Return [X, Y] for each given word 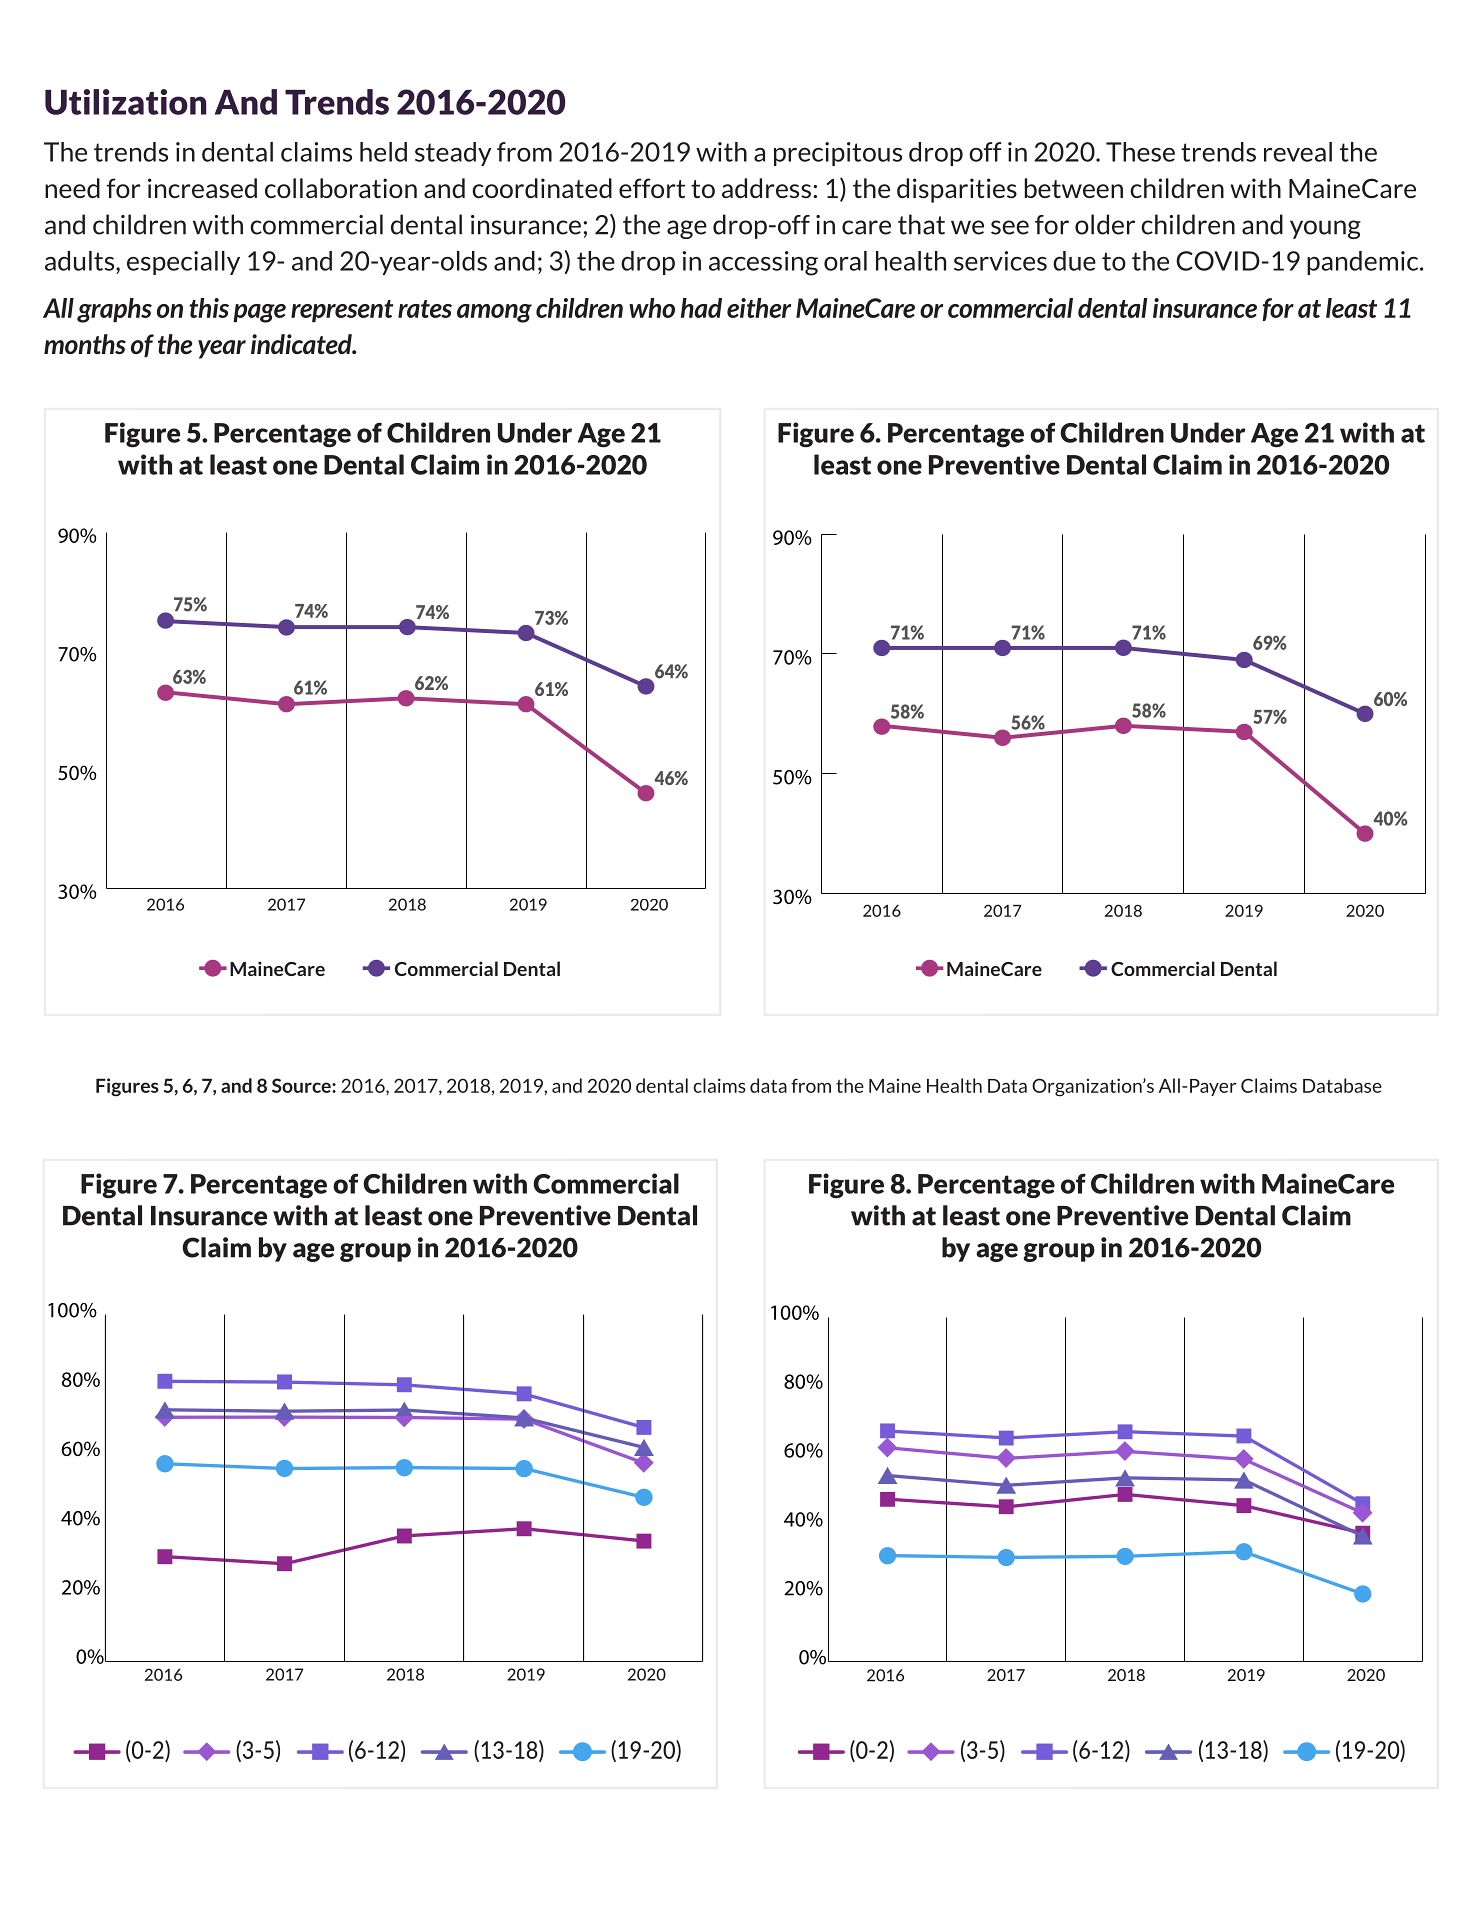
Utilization [125, 102]
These [1140, 152]
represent [342, 311]
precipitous [838, 154]
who [652, 308]
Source [302, 1085]
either [759, 308]
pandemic [1364, 263]
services [1000, 261]
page [259, 313]
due [1074, 261]
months [85, 344]
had [701, 308]
